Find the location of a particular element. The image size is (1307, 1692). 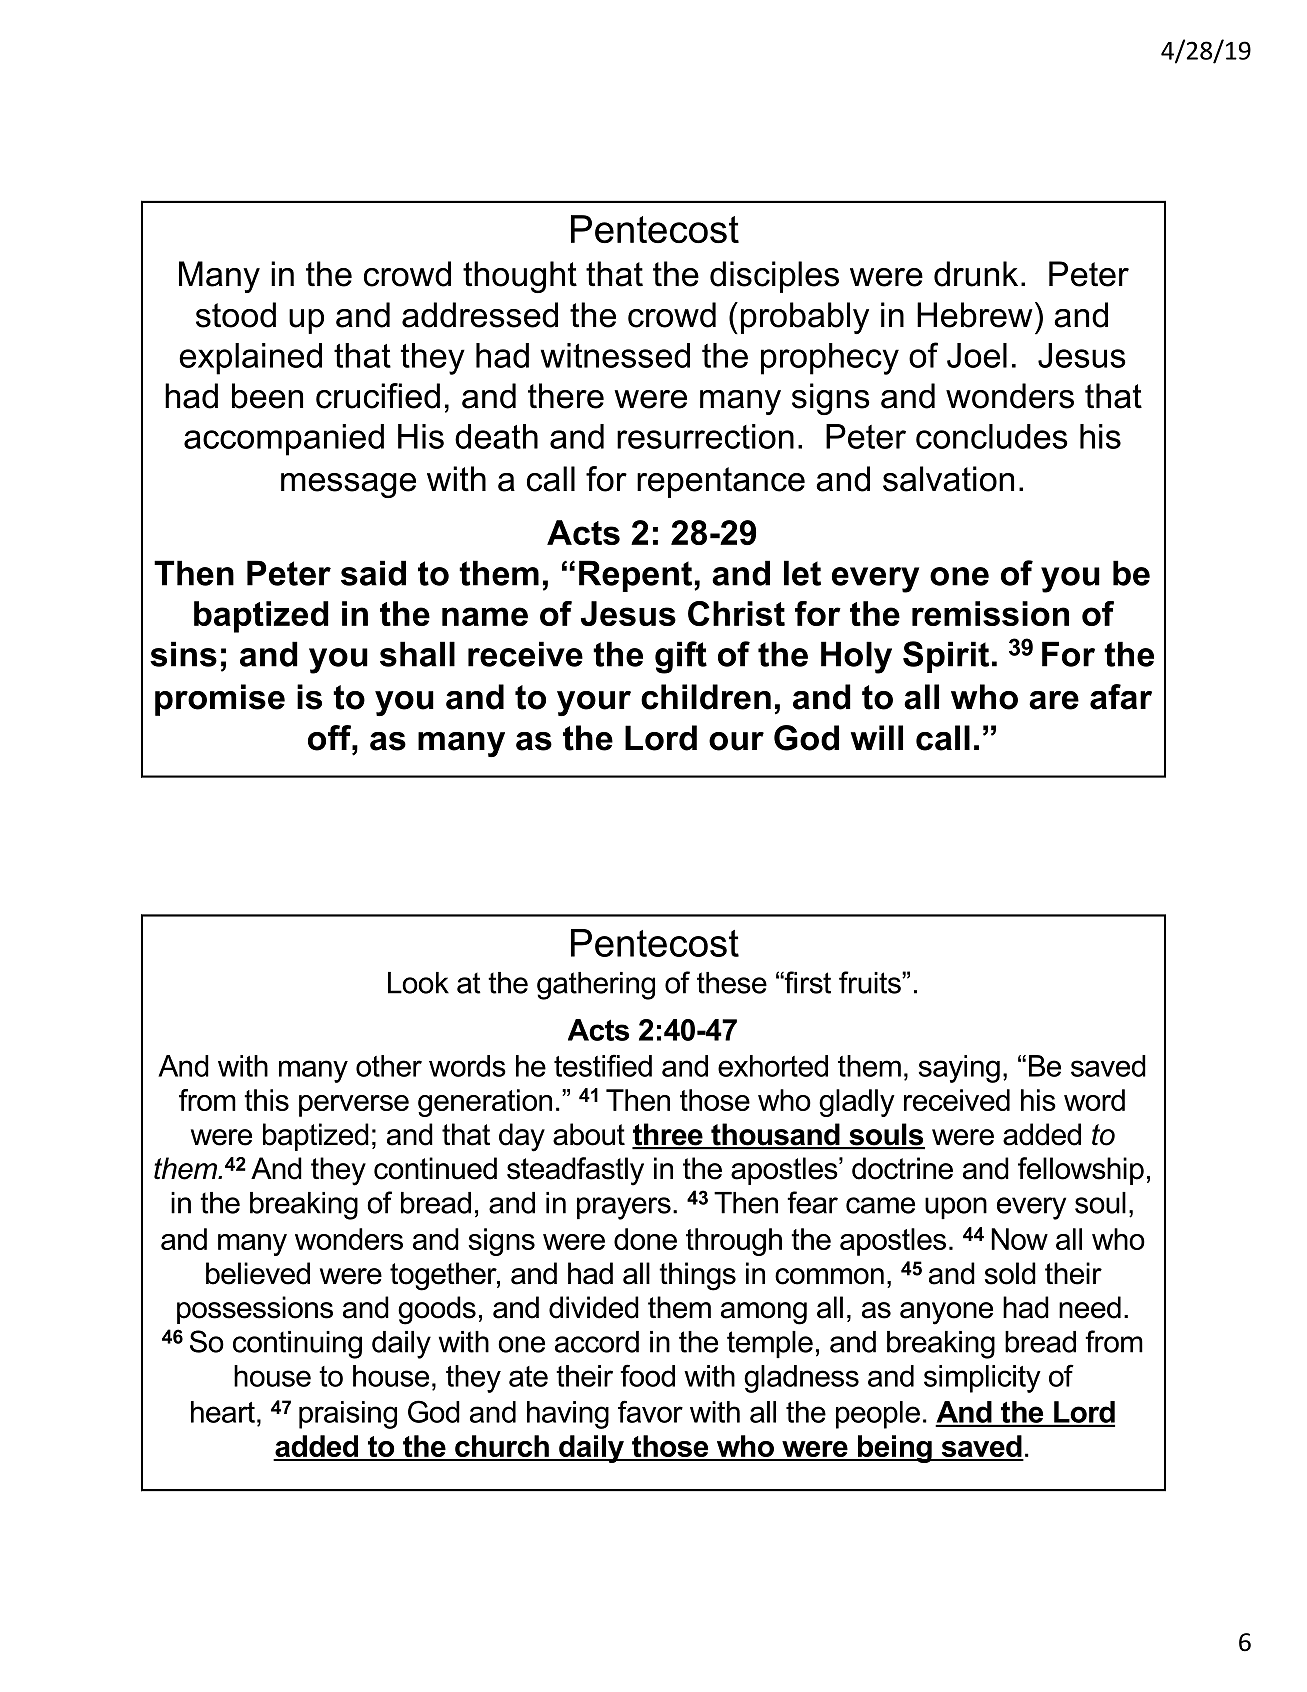

praising is located at coordinates (348, 1415).
